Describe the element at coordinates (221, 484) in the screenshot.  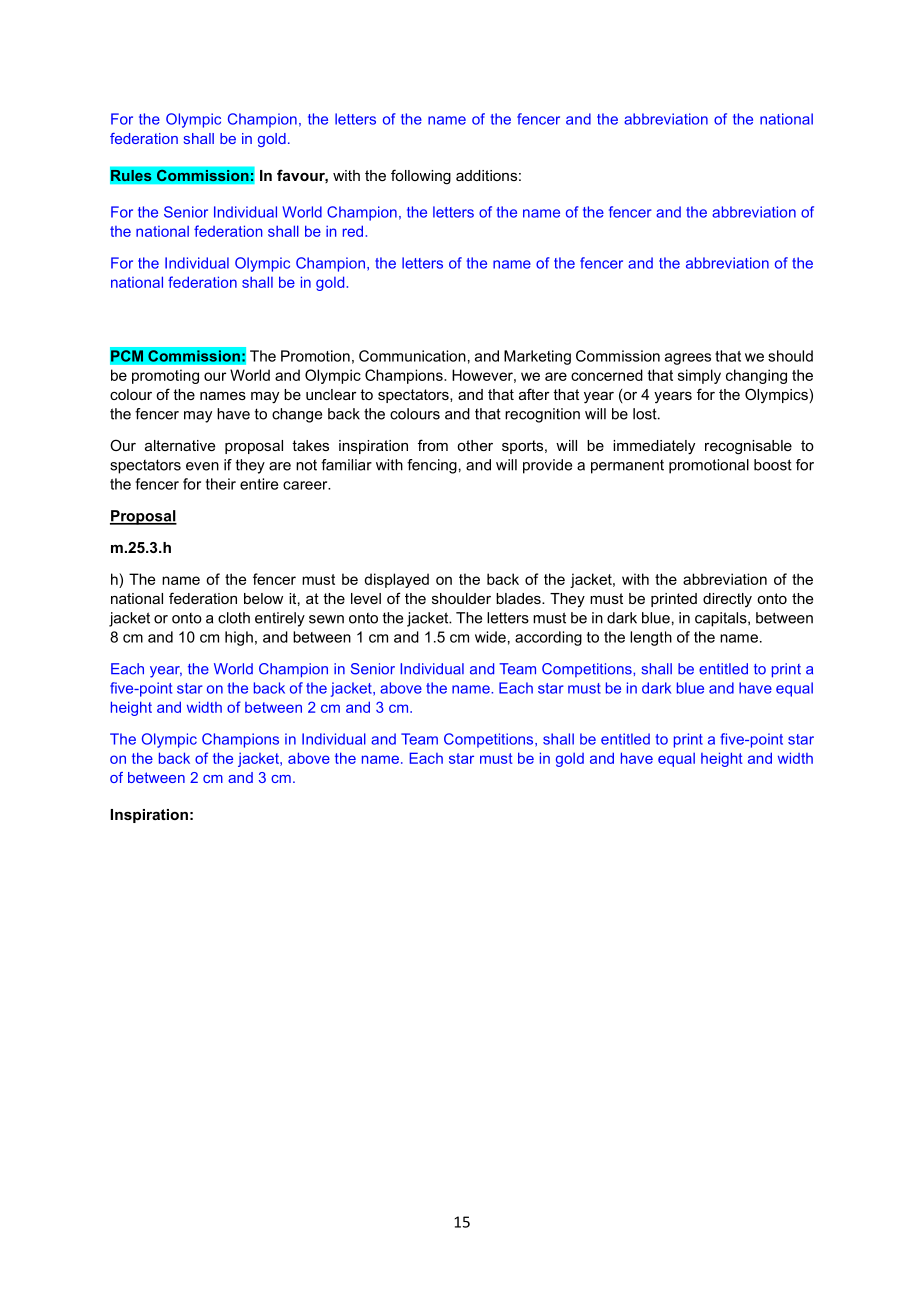
I see `their` at that location.
